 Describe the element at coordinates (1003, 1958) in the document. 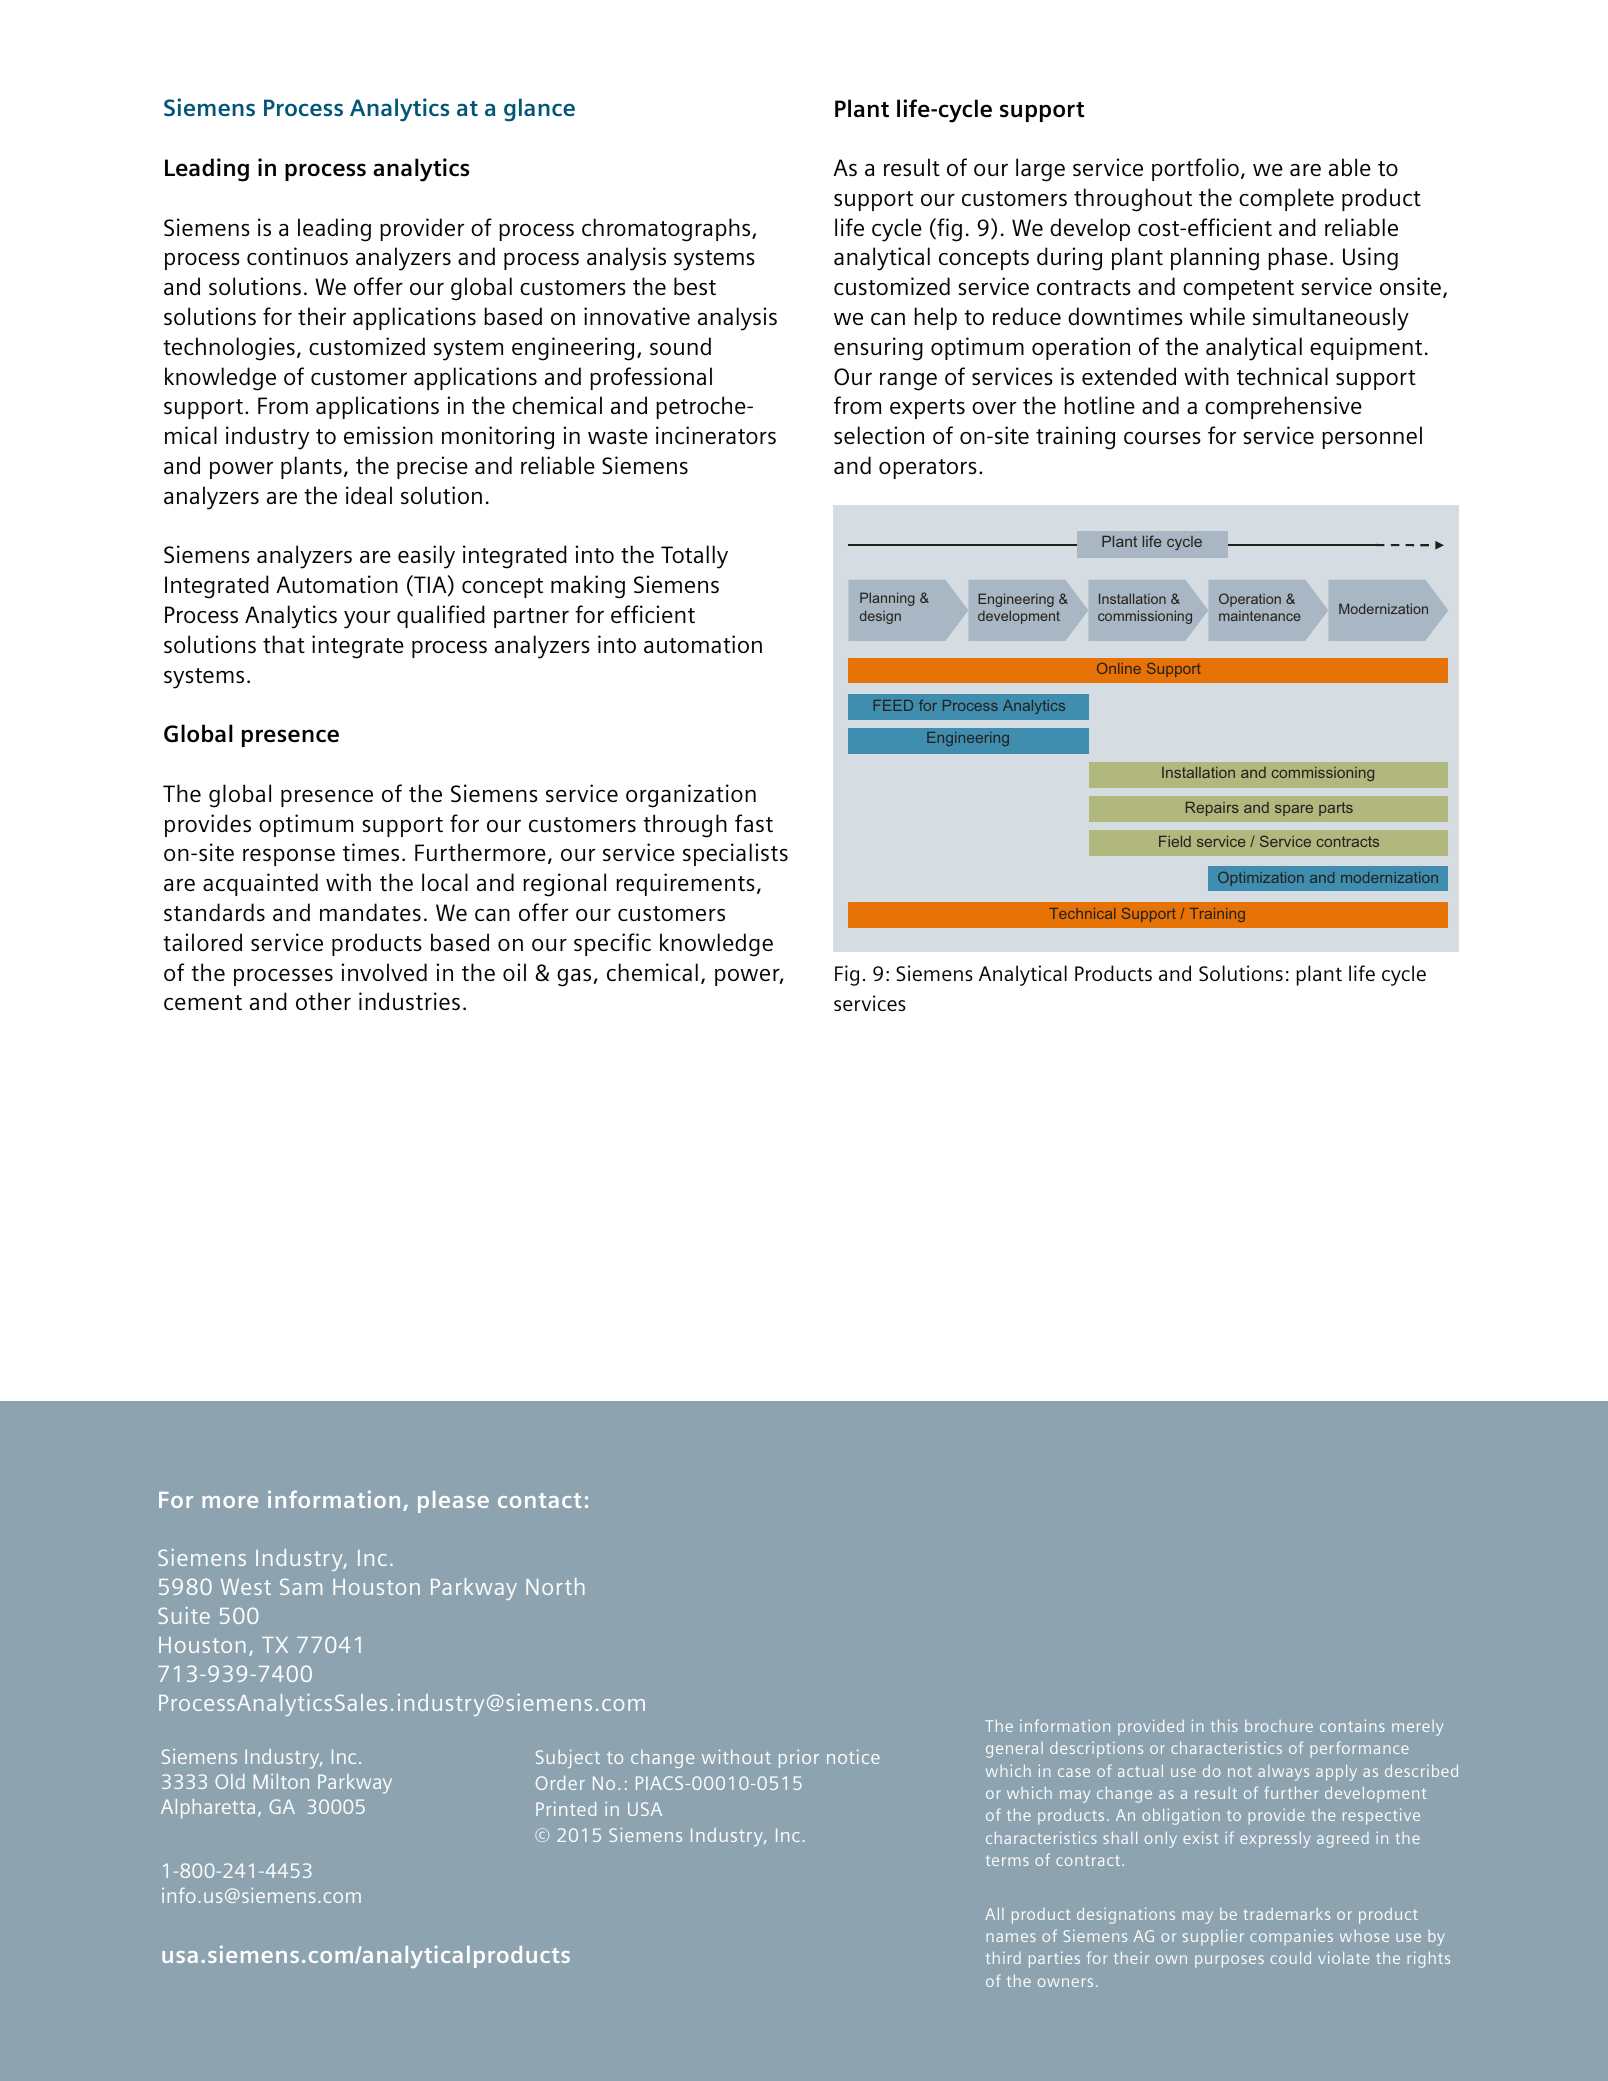

I see `third` at that location.
